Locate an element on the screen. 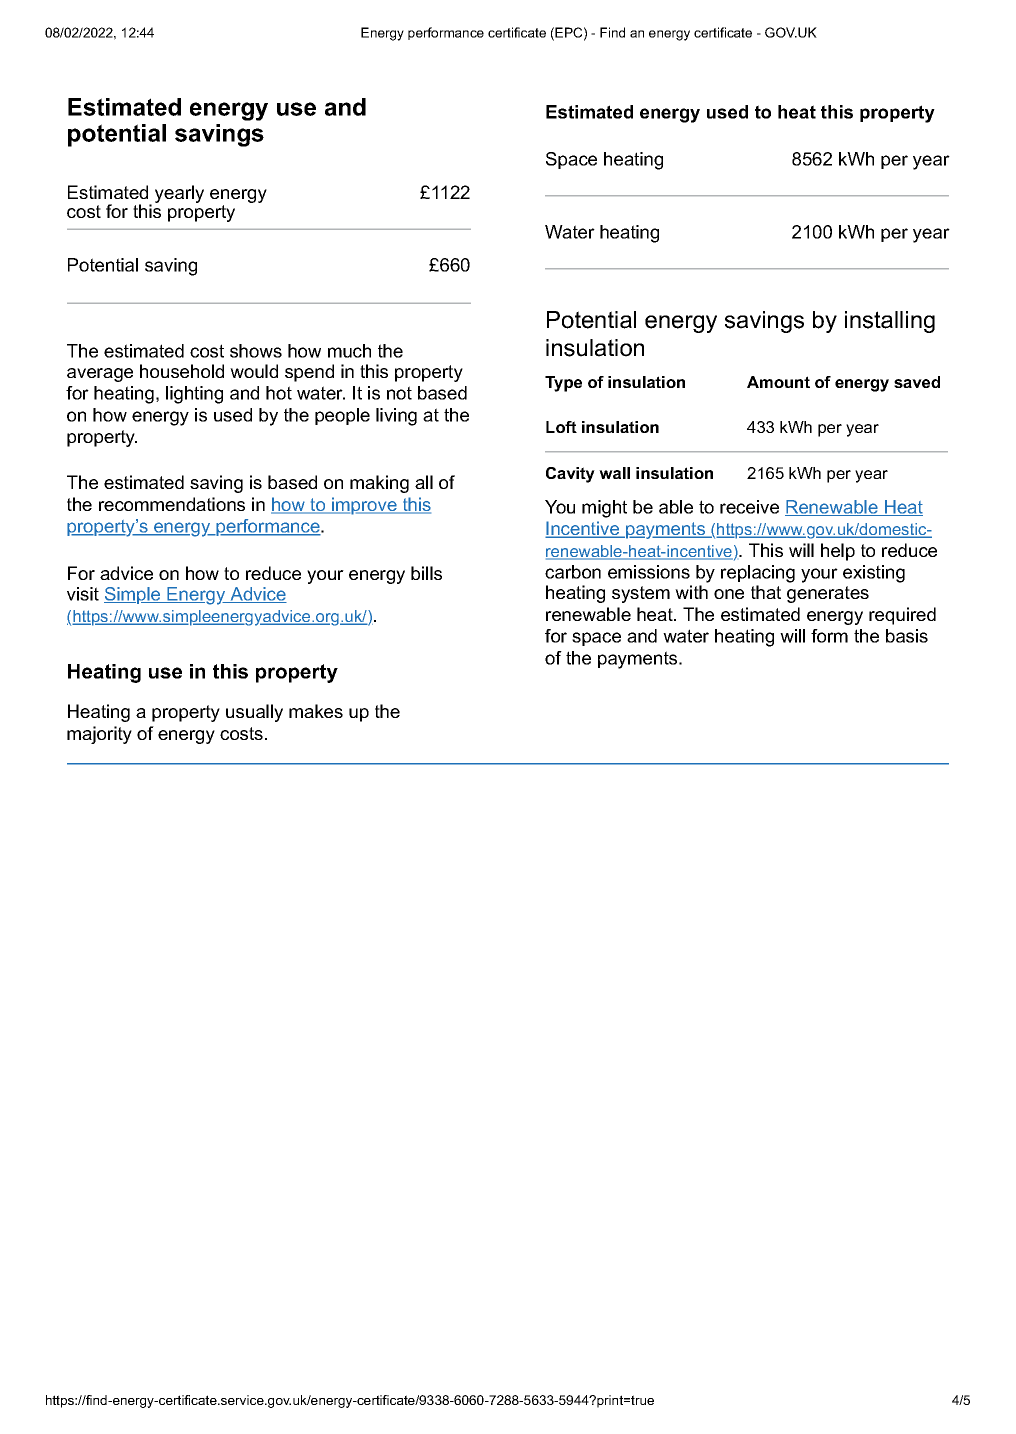 The height and width of the screenshot is (1434, 1016). generates is located at coordinates (828, 594).
